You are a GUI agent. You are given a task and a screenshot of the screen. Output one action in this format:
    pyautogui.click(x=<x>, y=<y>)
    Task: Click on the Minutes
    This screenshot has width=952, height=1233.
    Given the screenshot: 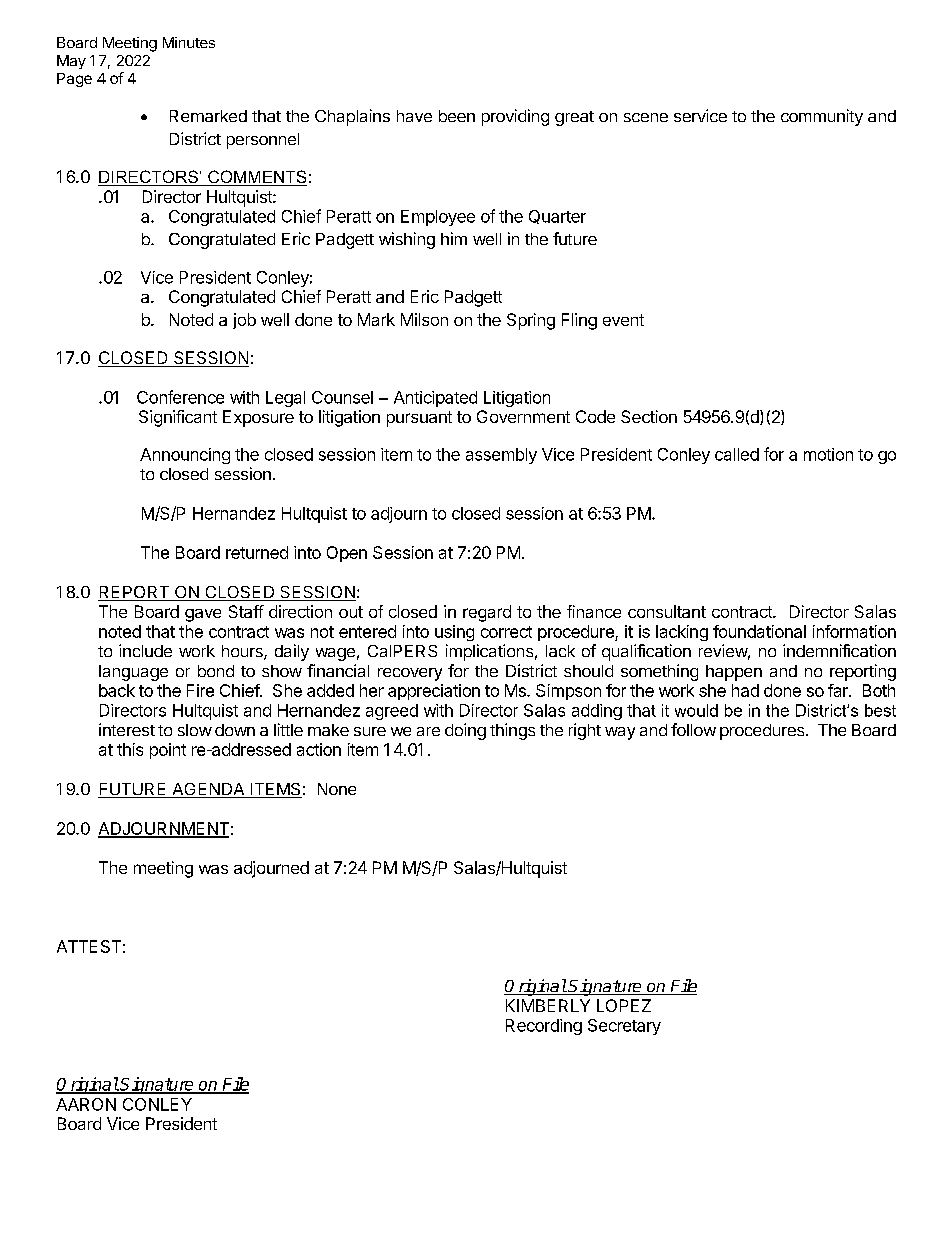 What is the action you would take?
    pyautogui.click(x=189, y=42)
